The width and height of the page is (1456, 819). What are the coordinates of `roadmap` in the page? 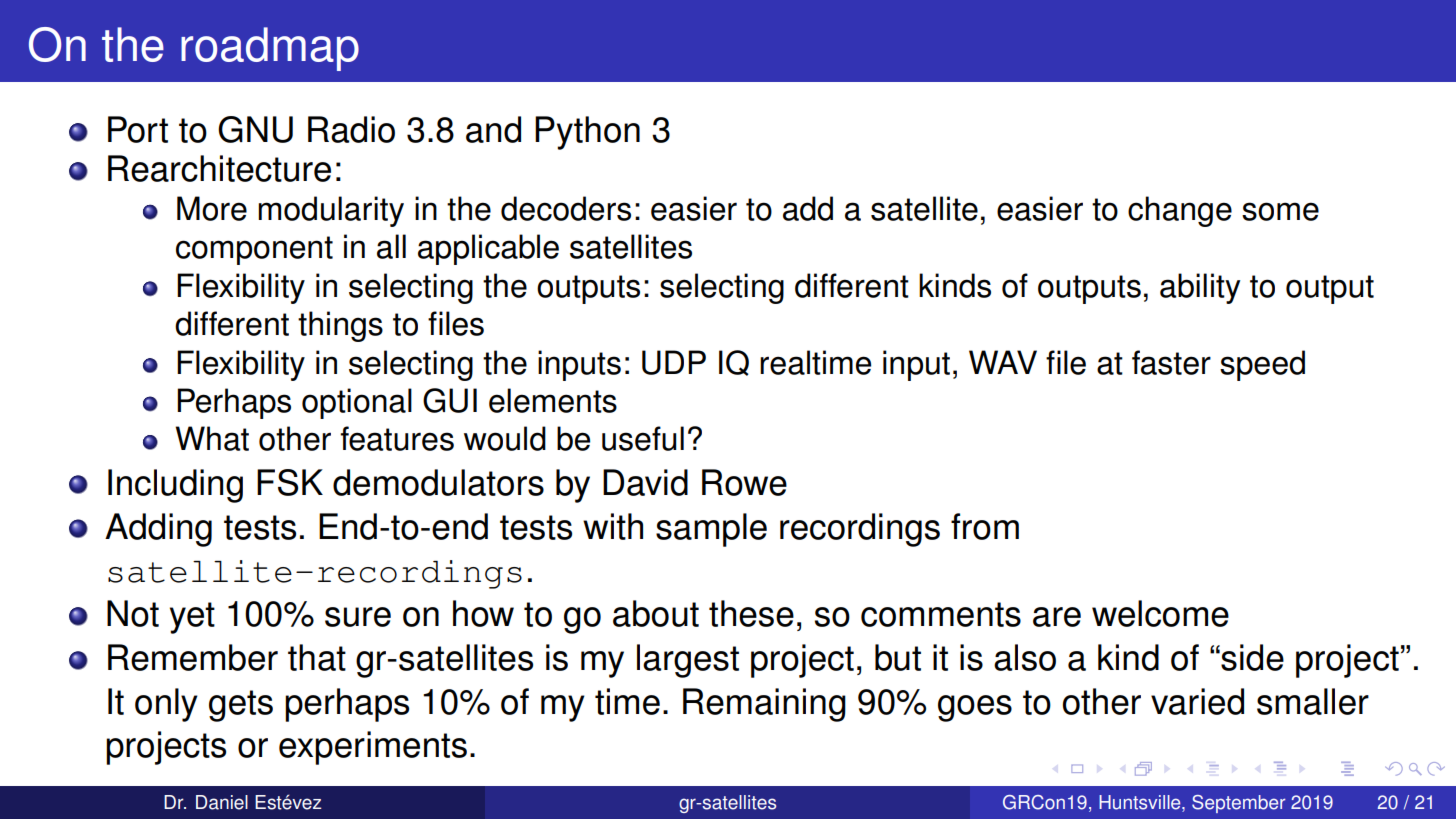 It's located at (270, 49).
